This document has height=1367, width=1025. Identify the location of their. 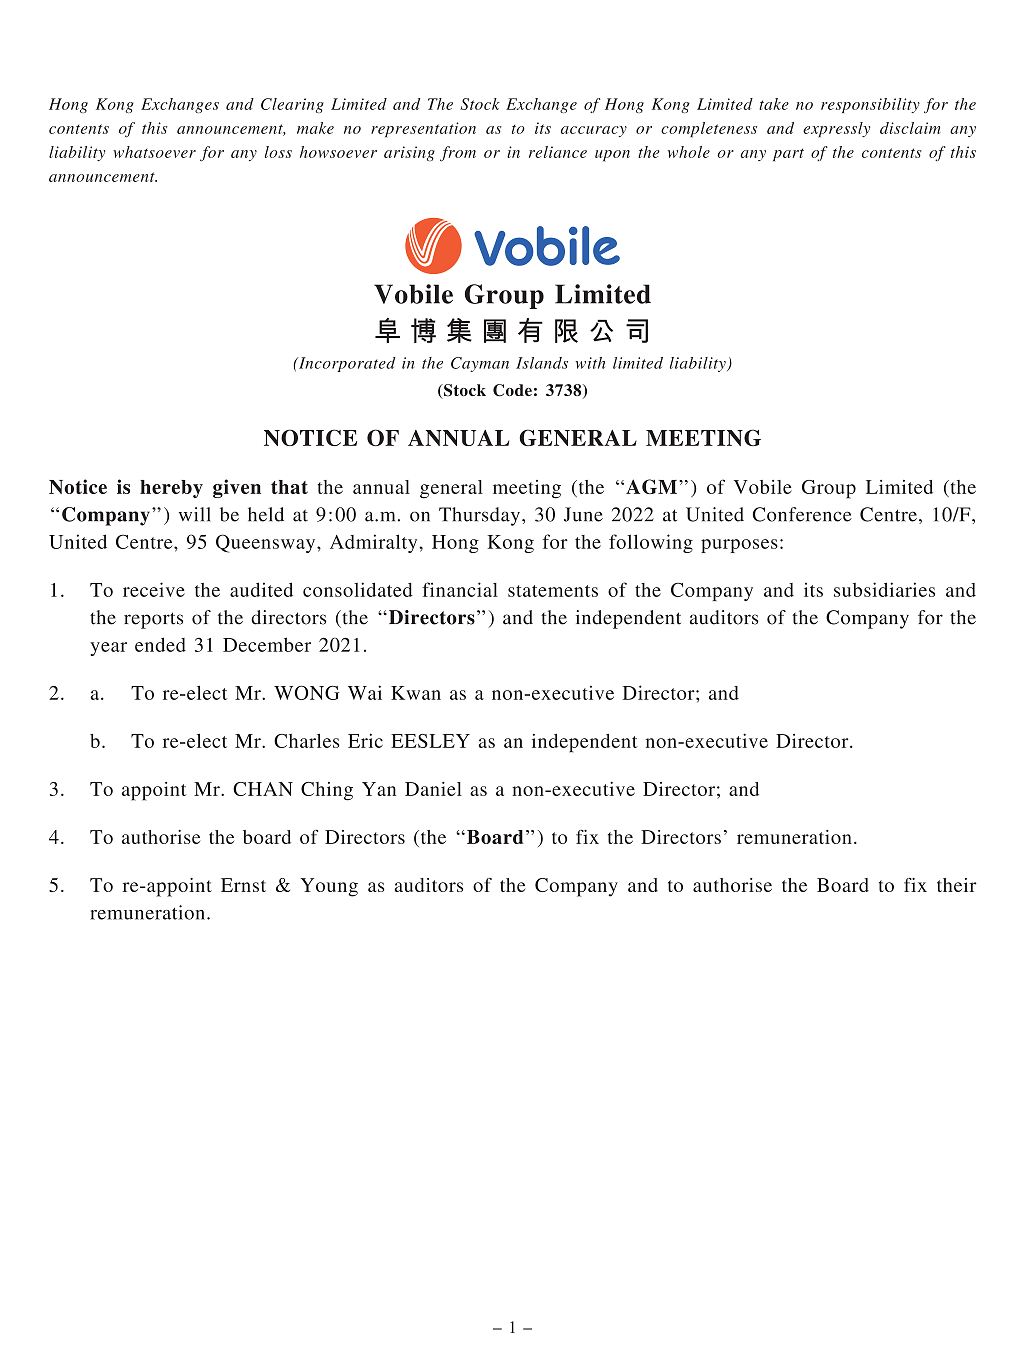
(957, 885).
